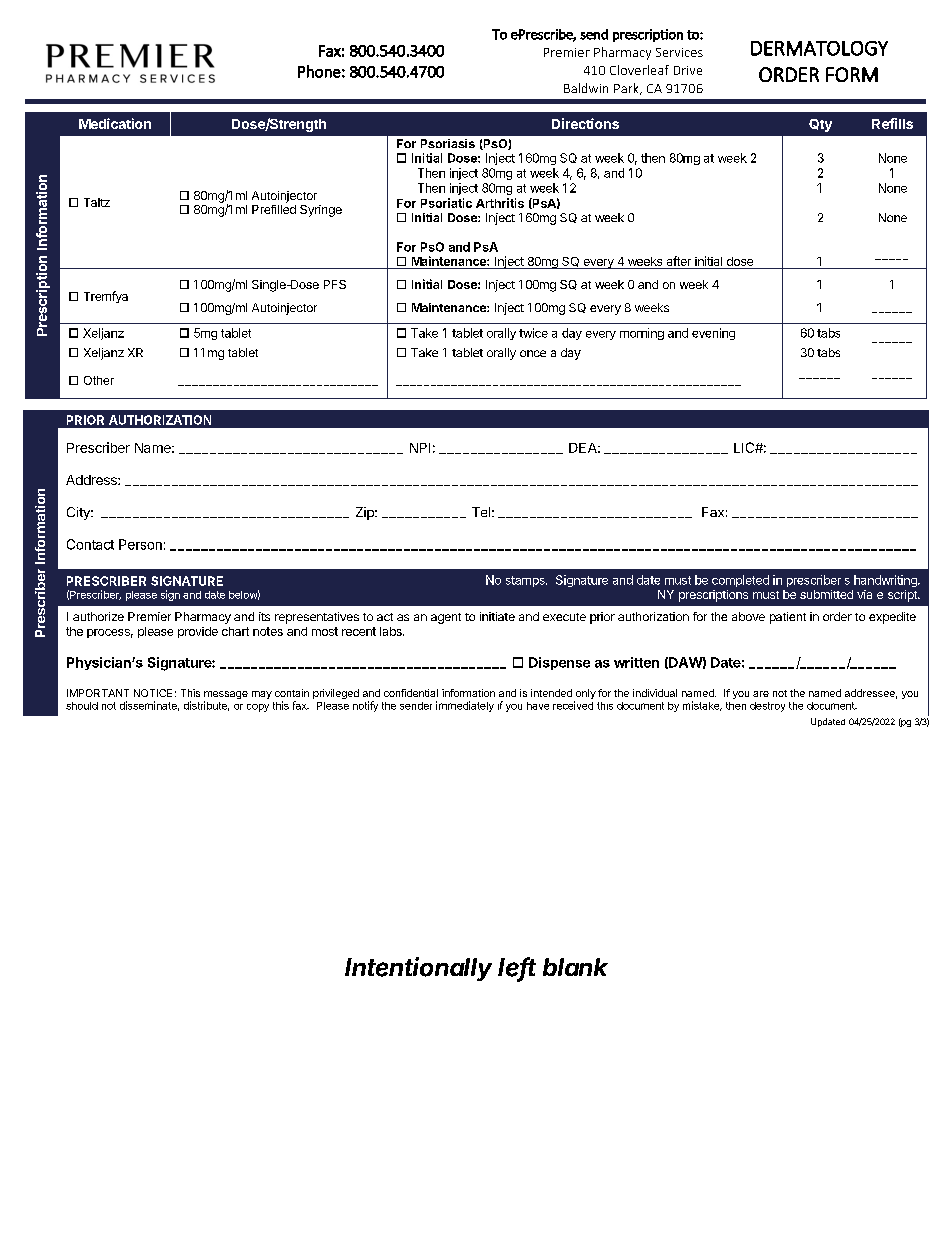  What do you see at coordinates (826, 594) in the screenshot?
I see `submitted` at bounding box center [826, 594].
